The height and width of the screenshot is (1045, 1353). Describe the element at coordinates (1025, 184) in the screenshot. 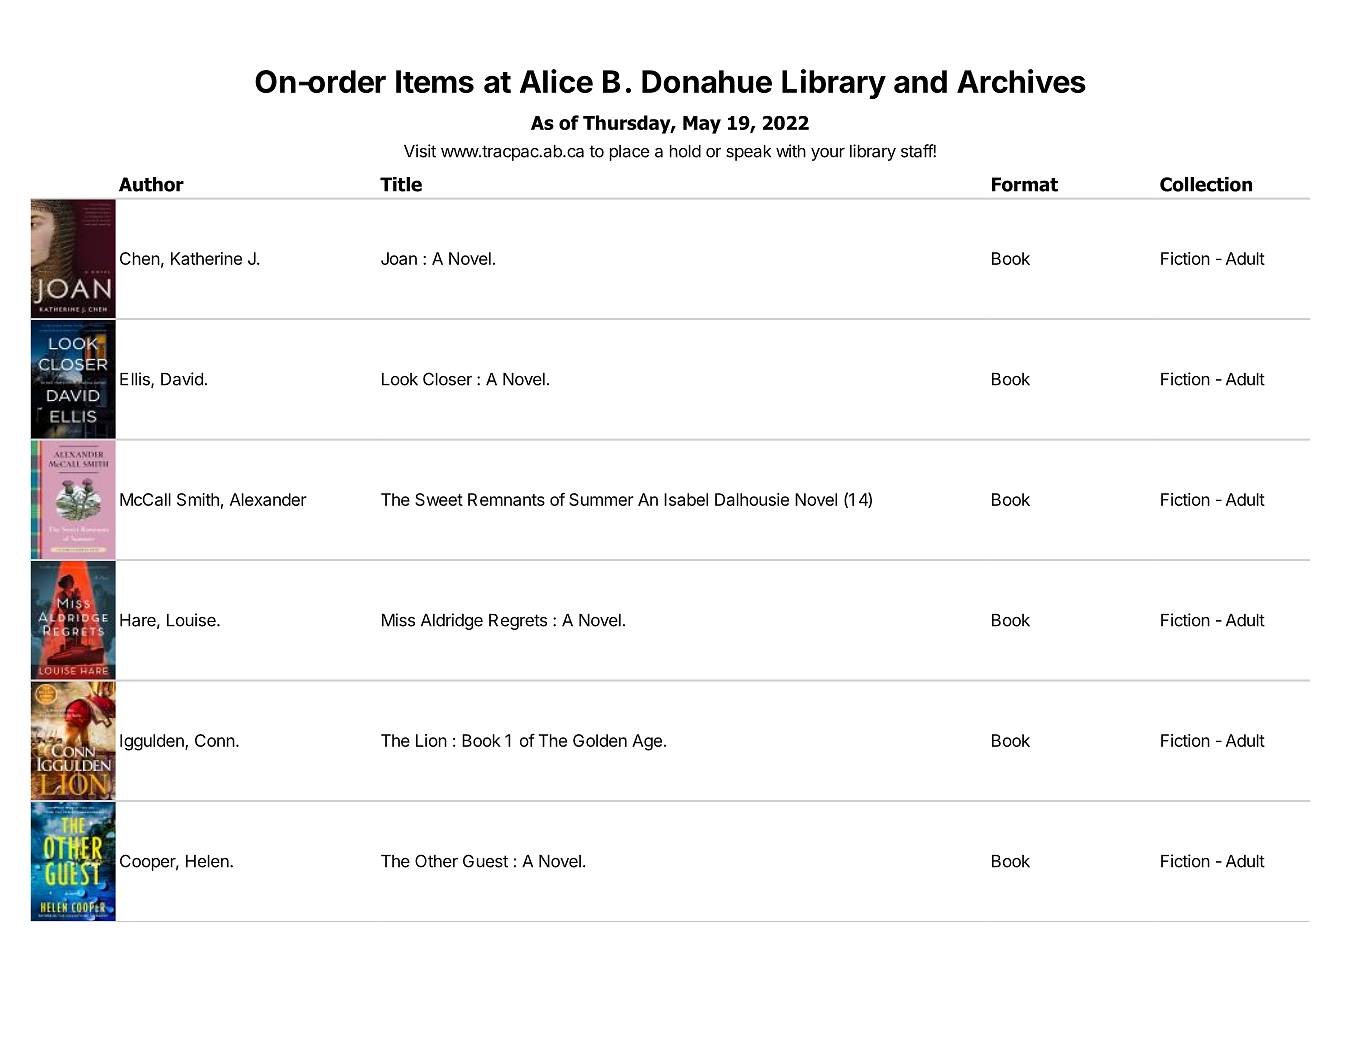

I see `Format` at that location.
